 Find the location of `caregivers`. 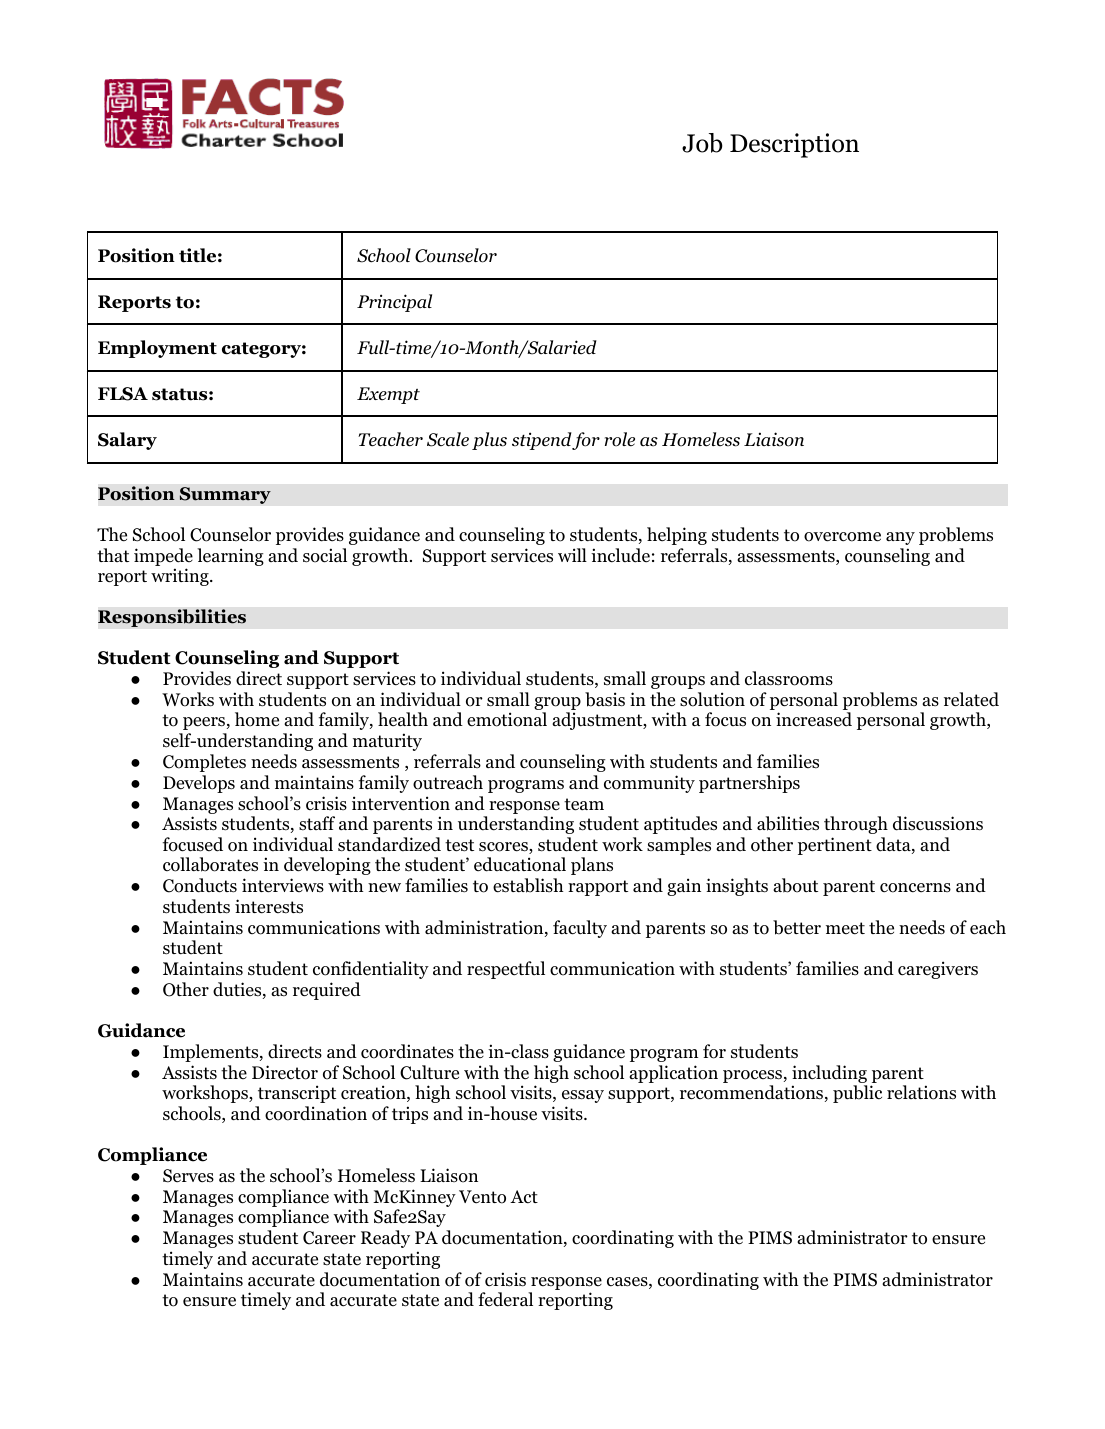

caregivers is located at coordinates (938, 970).
